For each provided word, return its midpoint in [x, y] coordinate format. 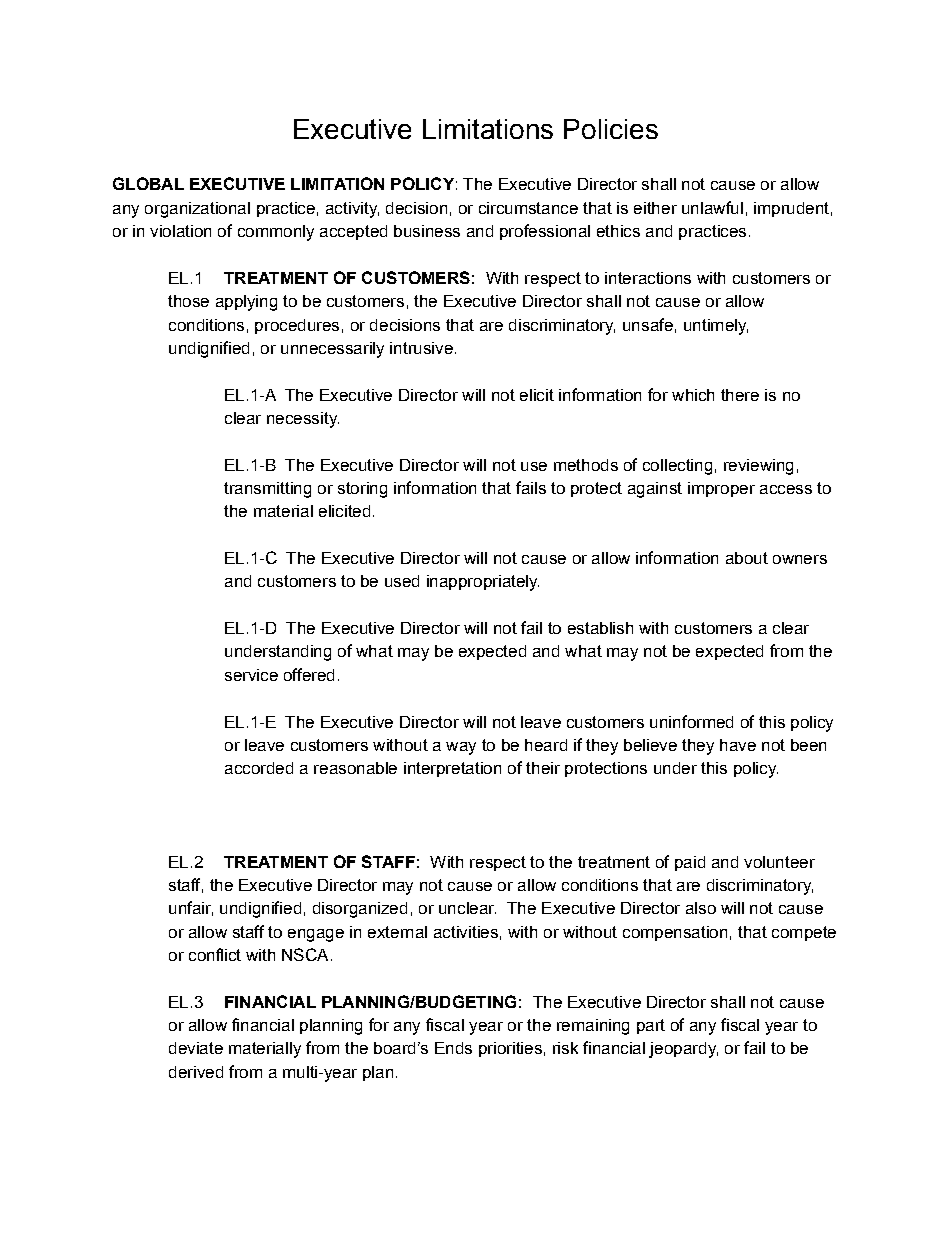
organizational [197, 210]
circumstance [528, 208]
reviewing [758, 467]
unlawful [712, 207]
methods [586, 465]
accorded [259, 768]
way [461, 748]
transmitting [267, 490]
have [738, 745]
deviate [196, 1048]
